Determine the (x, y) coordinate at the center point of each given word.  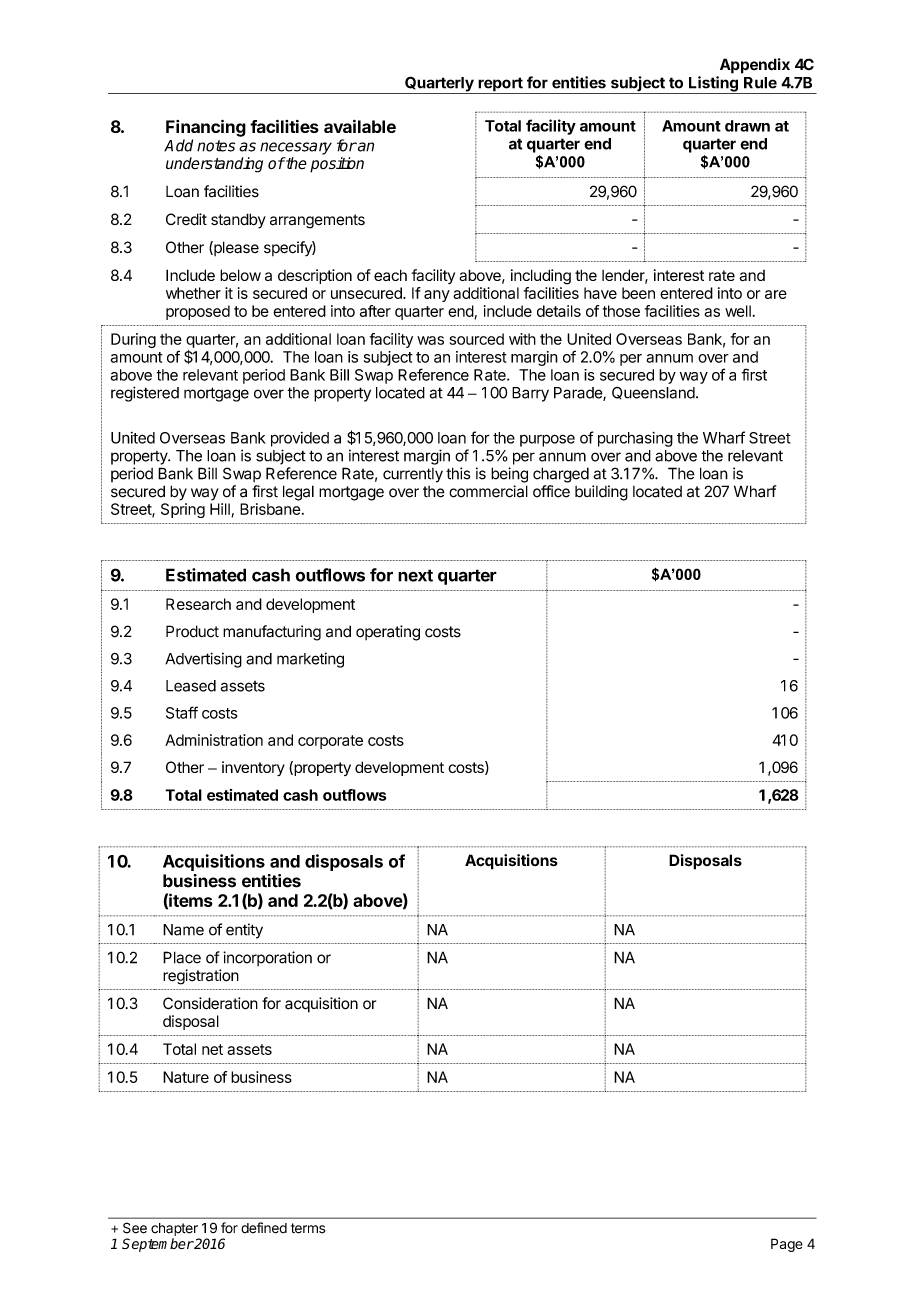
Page (787, 1245)
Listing (713, 85)
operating (388, 633)
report (500, 85)
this (458, 473)
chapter (174, 1229)
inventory (253, 769)
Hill (221, 510)
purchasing (635, 439)
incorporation (267, 958)
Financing (206, 128)
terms (308, 1228)
